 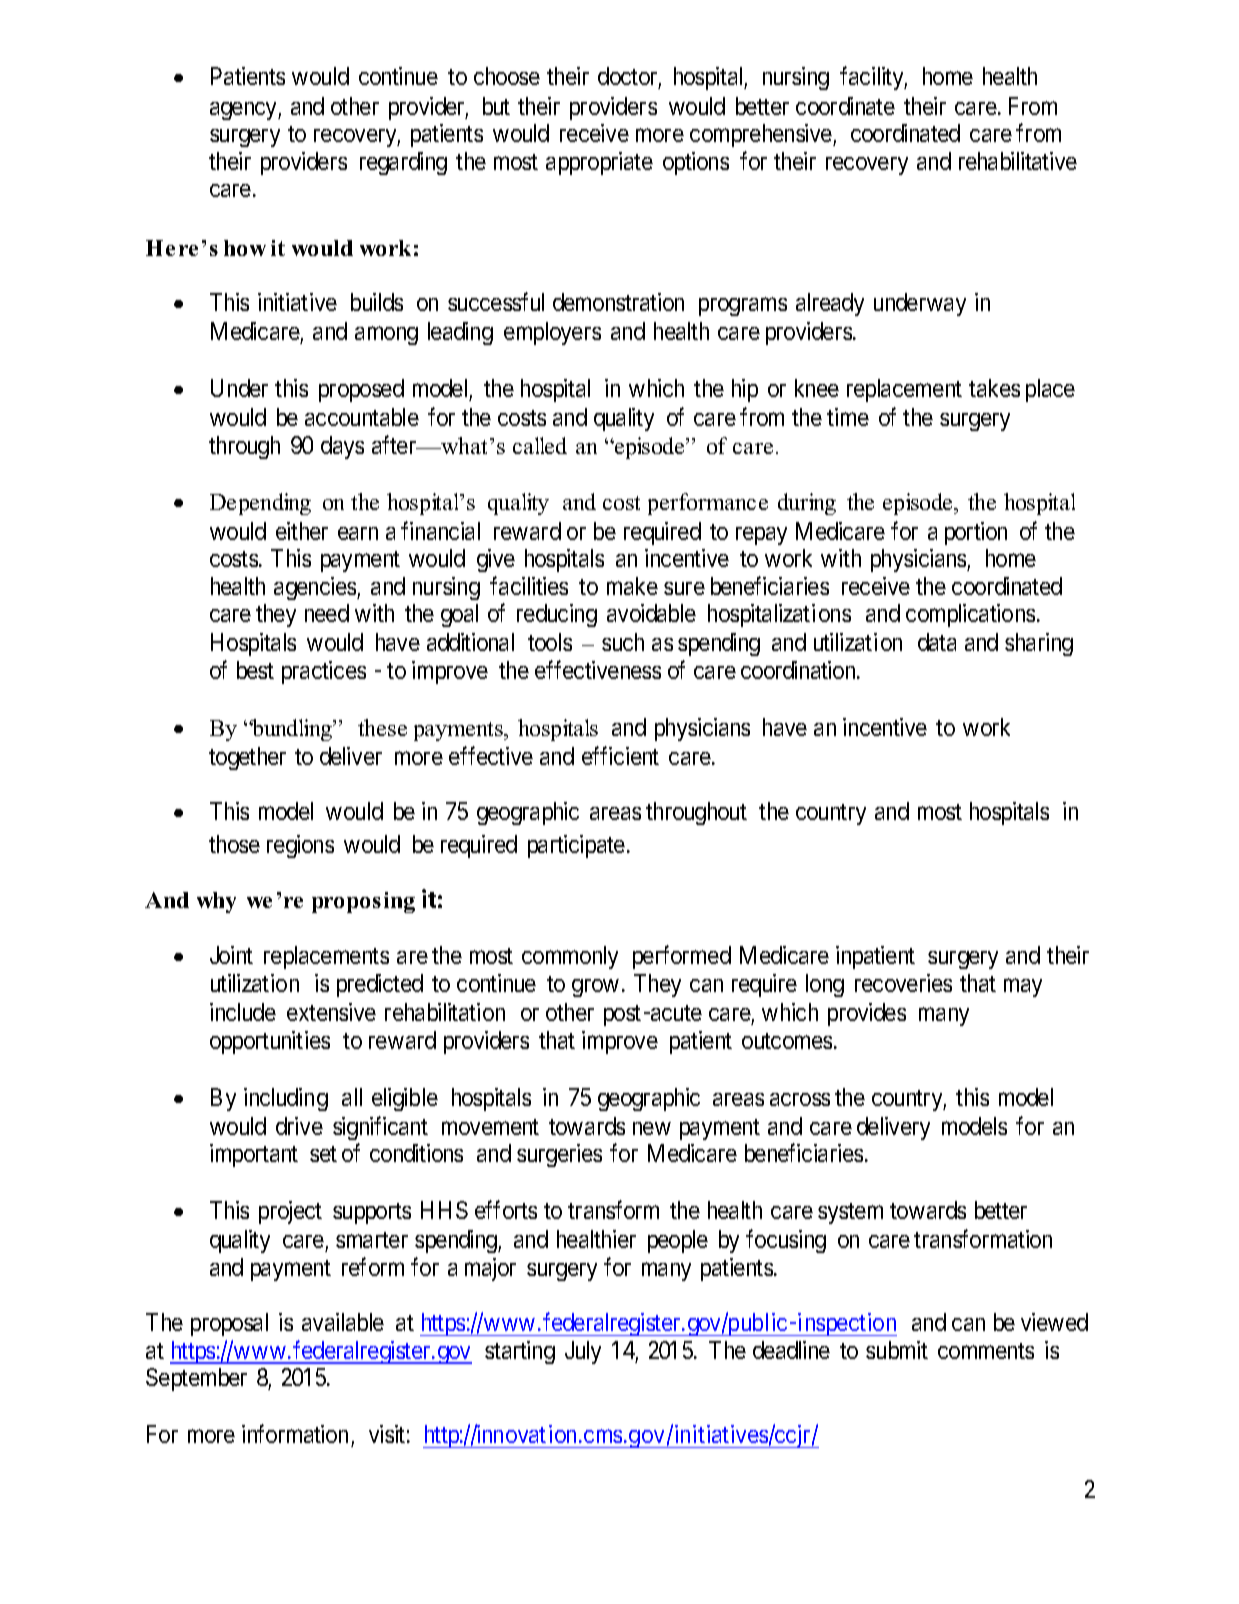 What do you see at coordinates (1018, 161) in the document?
I see `rehabilitative` at bounding box center [1018, 161].
